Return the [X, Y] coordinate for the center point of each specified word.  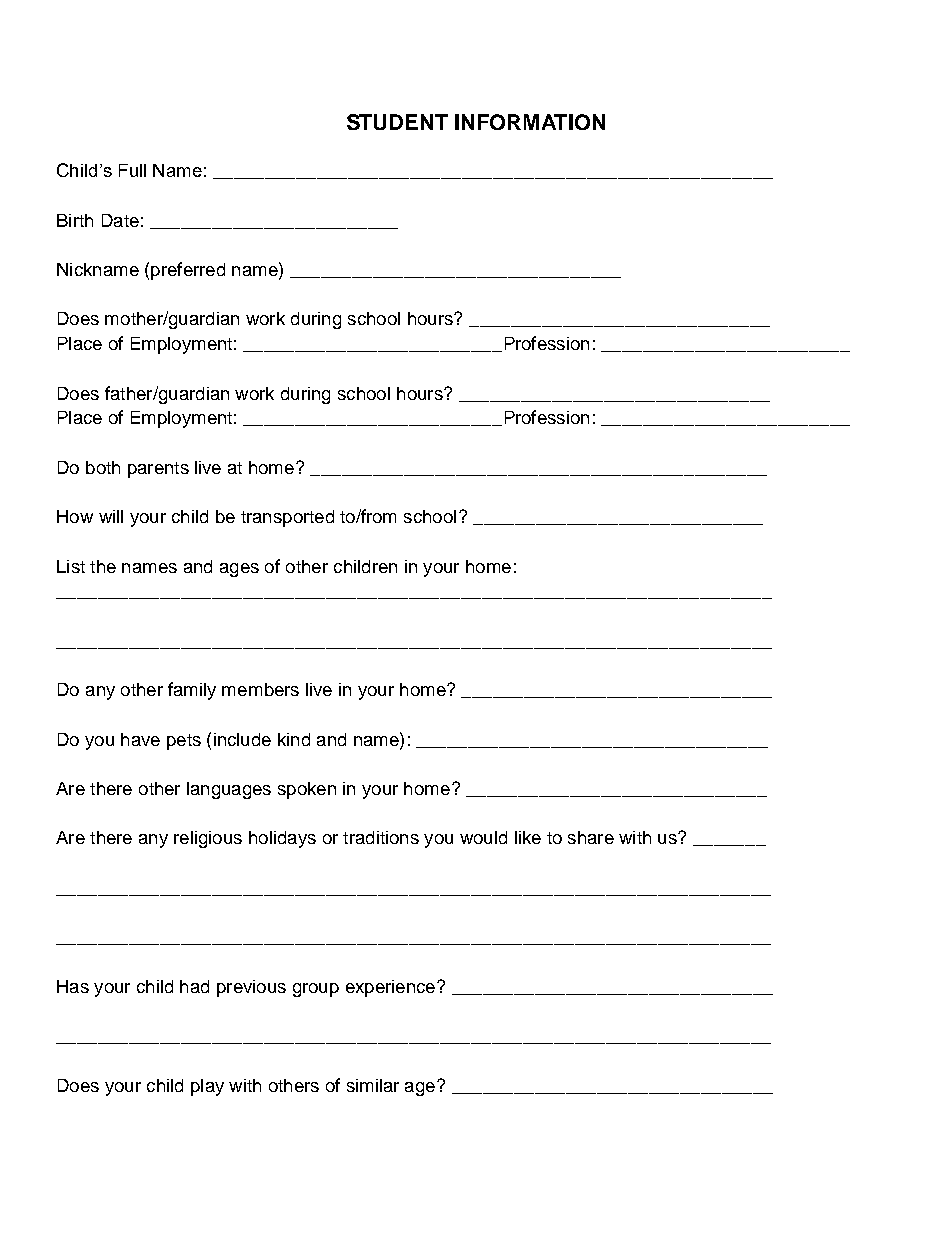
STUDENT [397, 122]
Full [132, 170]
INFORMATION [530, 122]
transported [287, 518]
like [528, 837]
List [71, 566]
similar [373, 1085]
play [207, 1087]
